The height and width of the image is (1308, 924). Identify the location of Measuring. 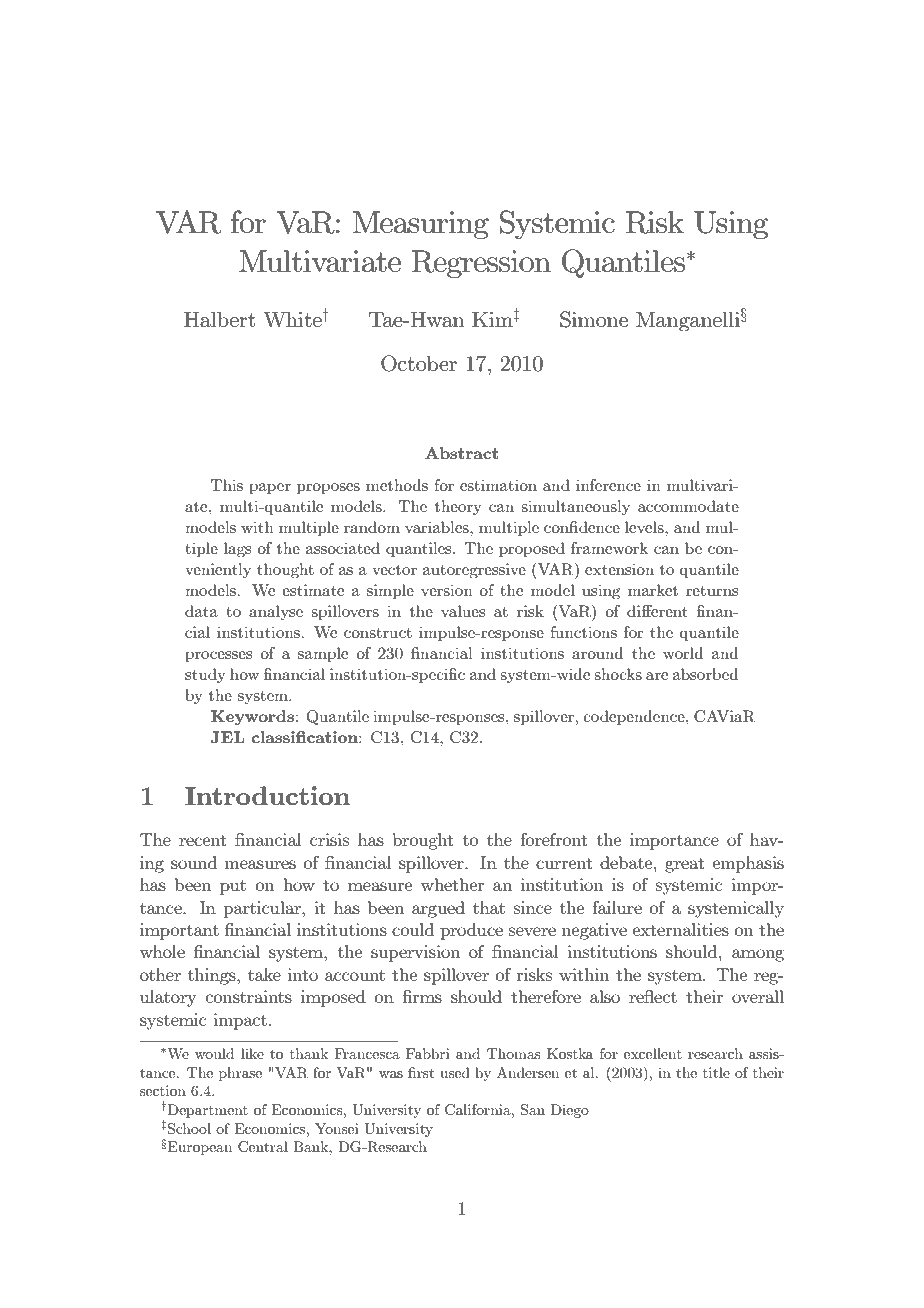
(420, 225).
